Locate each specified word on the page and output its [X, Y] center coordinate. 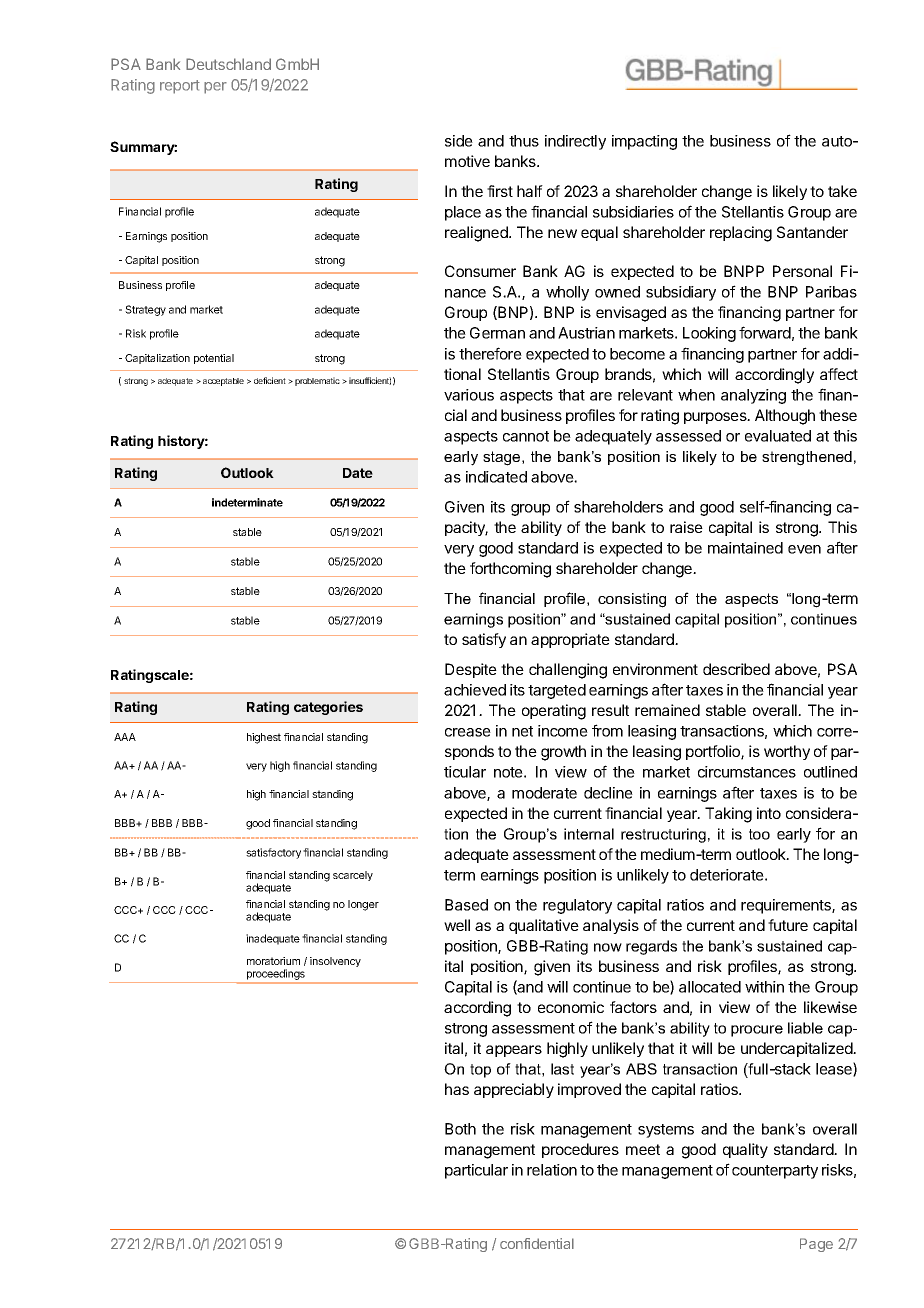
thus [524, 141]
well [457, 925]
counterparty [775, 1172]
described [736, 669]
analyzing [753, 396]
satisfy [484, 640]
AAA [125, 737]
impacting [644, 142]
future [788, 925]
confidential [537, 1243]
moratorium [273, 961]
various [469, 395]
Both [460, 1129]
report [180, 87]
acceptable [223, 382]
